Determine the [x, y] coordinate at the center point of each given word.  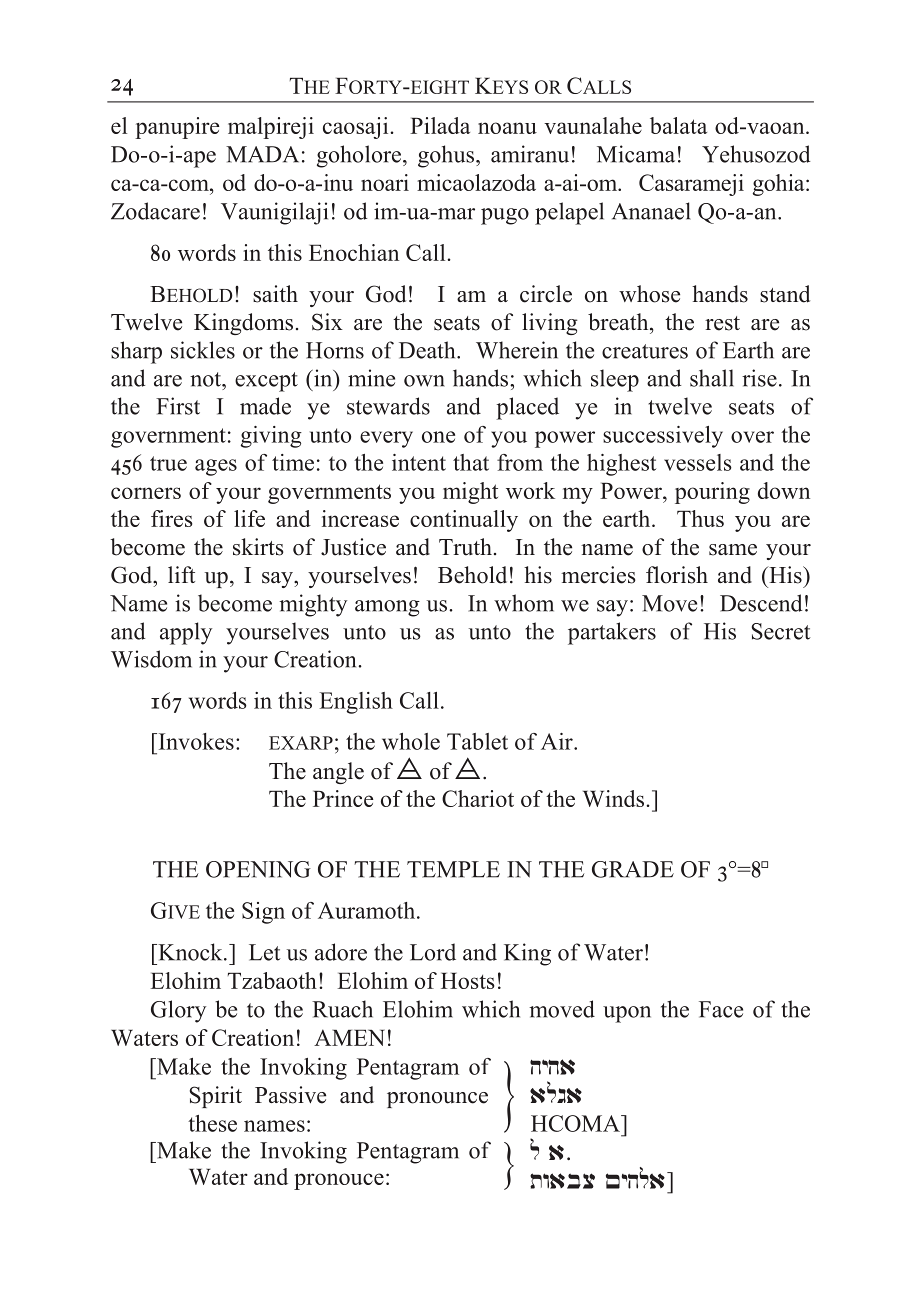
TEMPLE [453, 869]
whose [649, 294]
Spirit [216, 1097]
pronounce [437, 1100]
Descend [761, 603]
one [438, 437]
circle [546, 294]
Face [721, 1009]
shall [712, 378]
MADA [262, 154]
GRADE [633, 869]
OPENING [258, 869]
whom [524, 603]
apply [186, 633]
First [178, 406]
